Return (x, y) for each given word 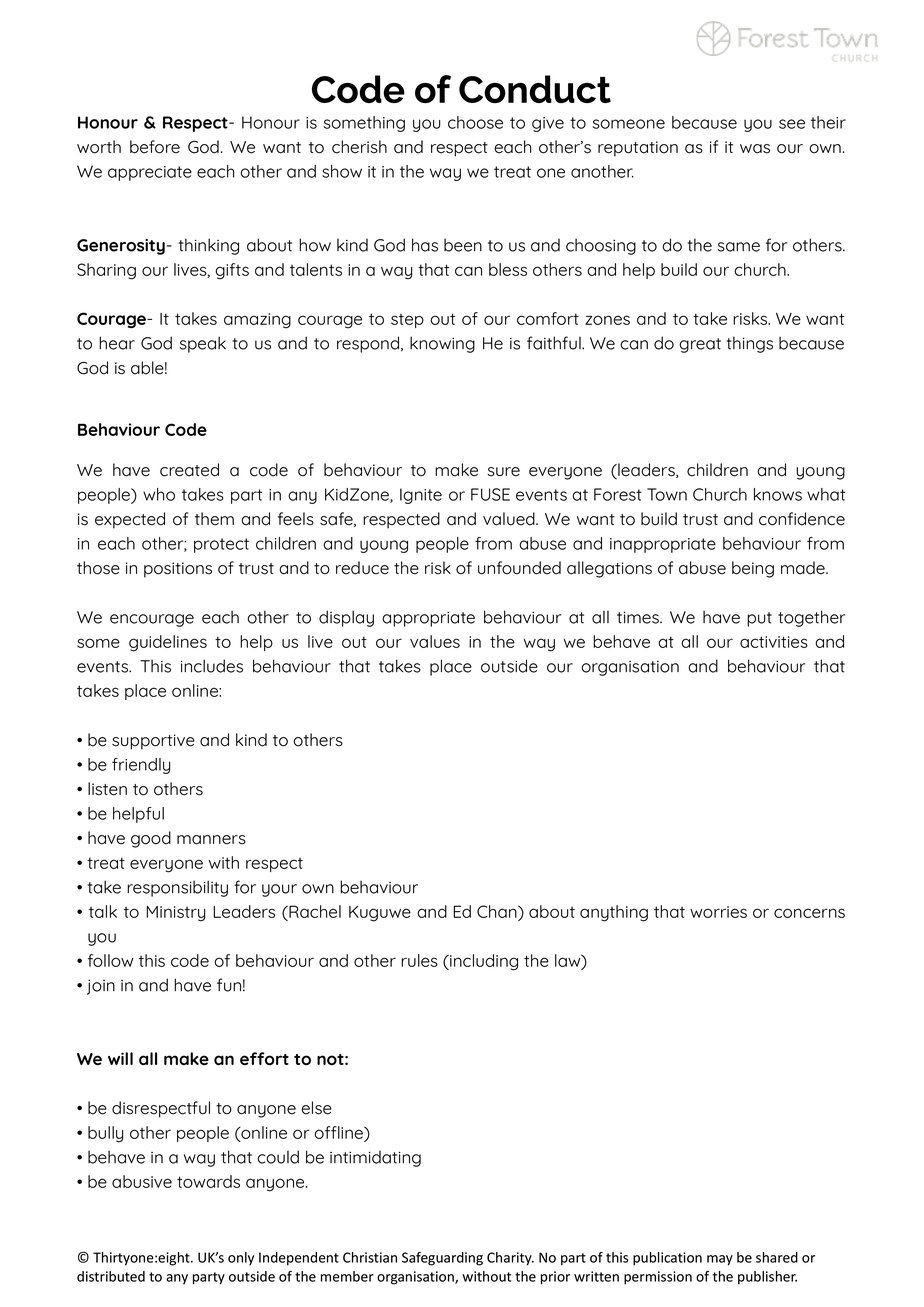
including (483, 962)
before (155, 147)
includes (212, 666)
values (435, 641)
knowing (442, 344)
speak (202, 344)
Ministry (175, 914)
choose (475, 122)
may (720, 1260)
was (755, 149)
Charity (510, 1259)
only (241, 1259)
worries (718, 912)
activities (774, 642)
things (749, 344)
